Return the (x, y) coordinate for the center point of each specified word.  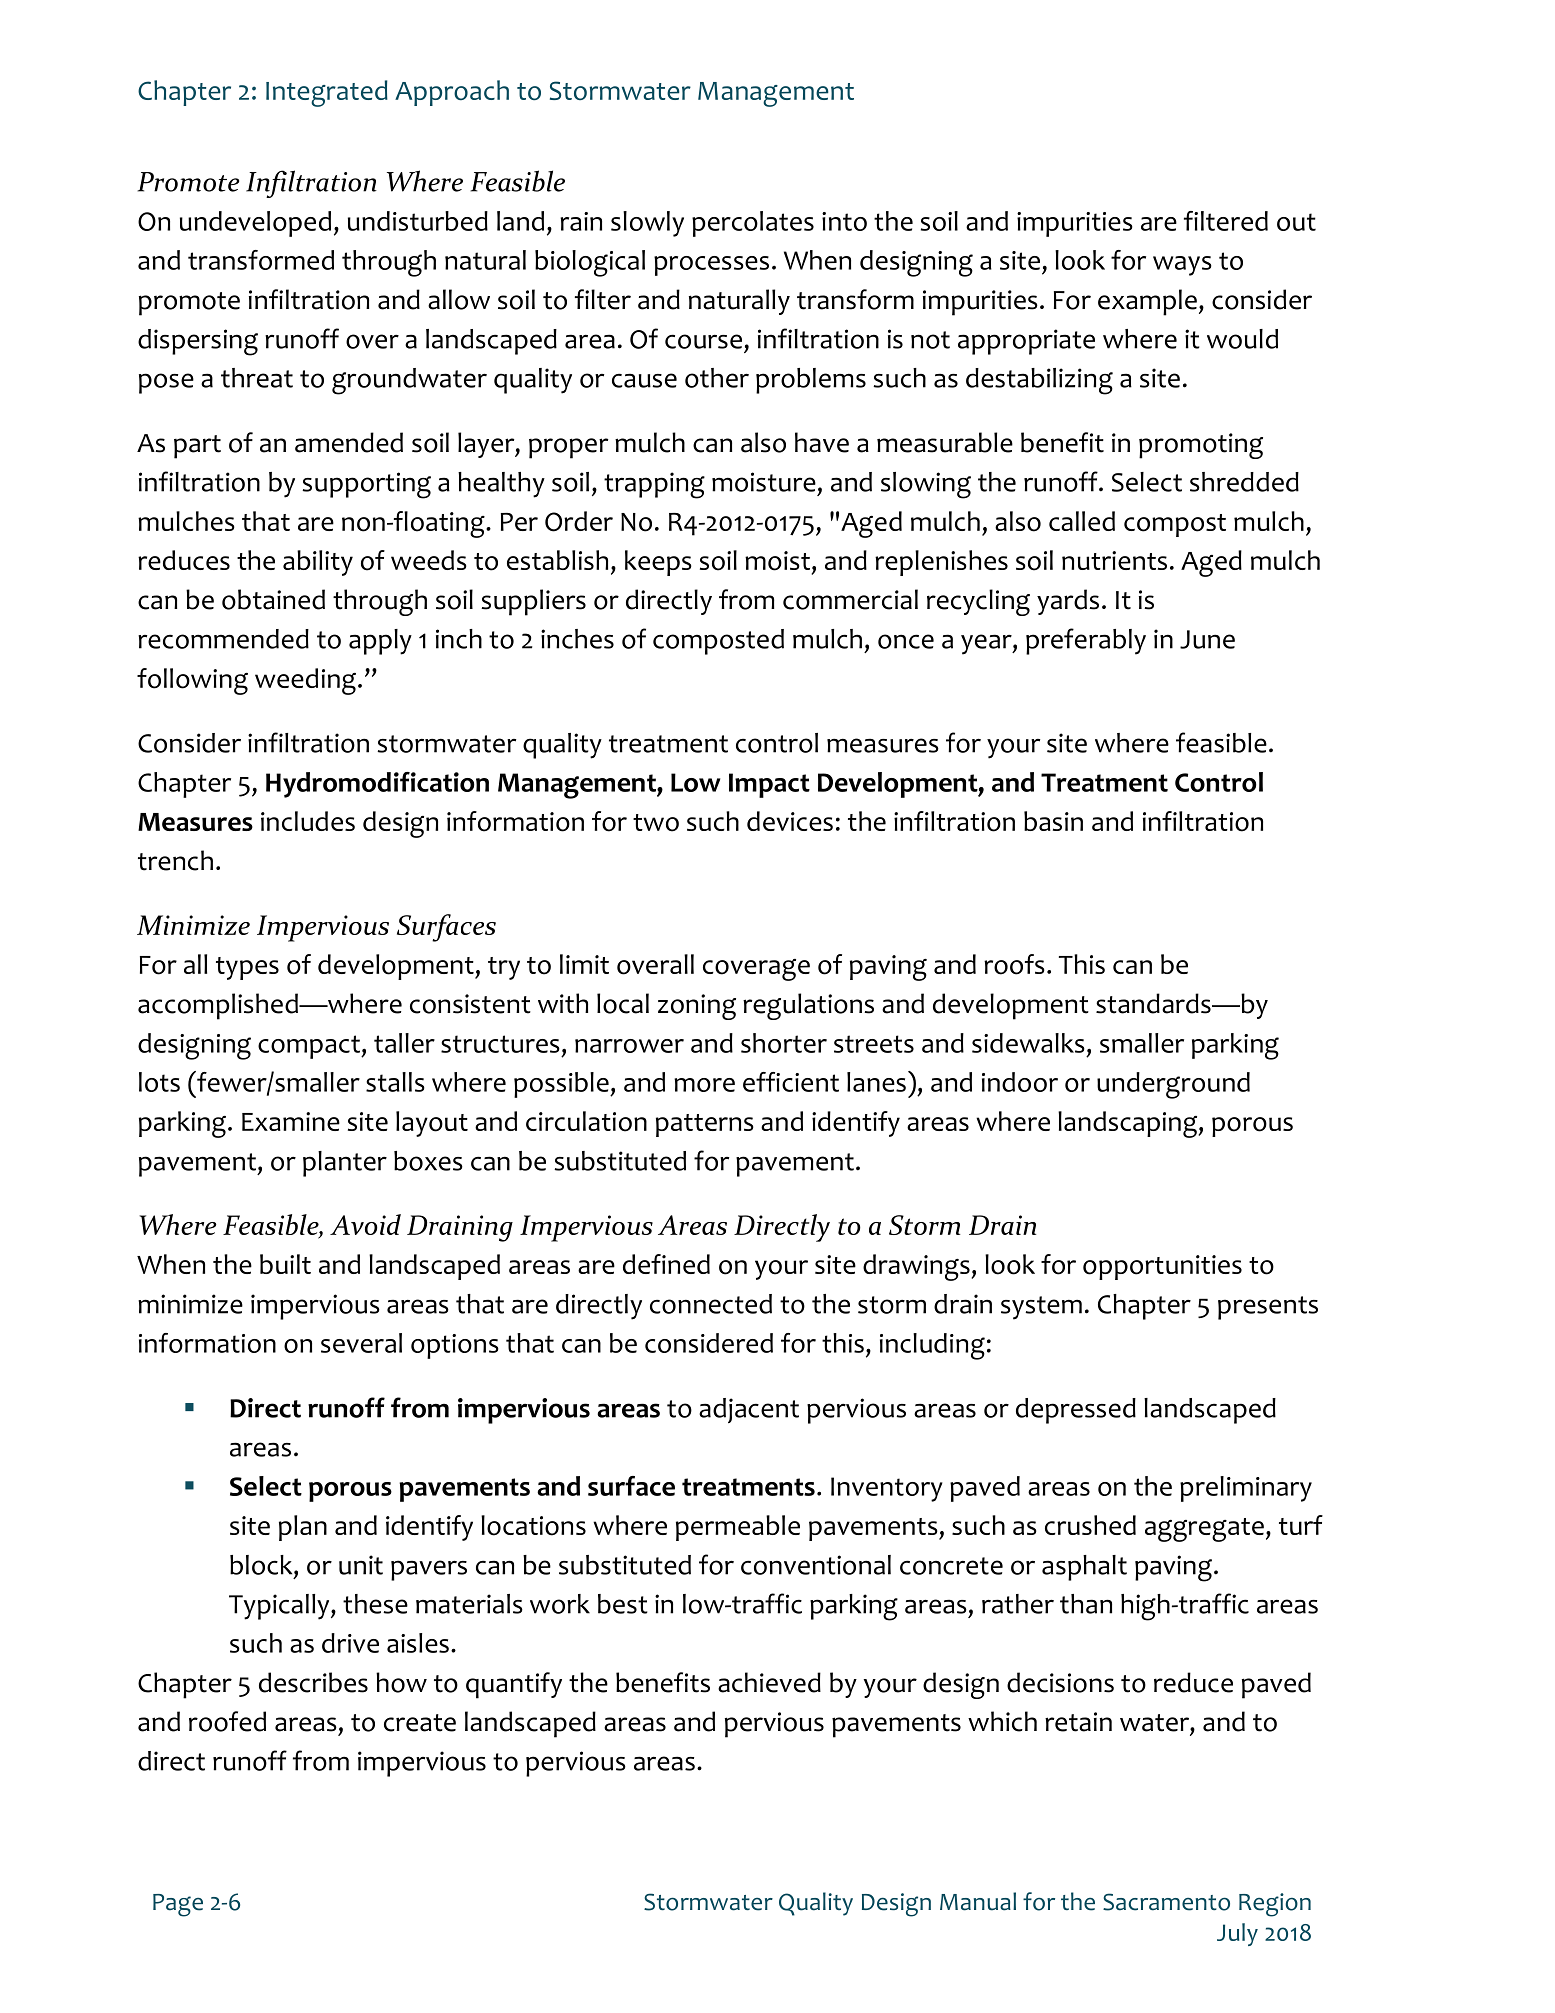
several (361, 1343)
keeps (658, 563)
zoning (697, 1007)
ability (318, 563)
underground (1173, 1085)
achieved (769, 1682)
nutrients (1114, 560)
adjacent (749, 1410)
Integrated (327, 93)
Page (178, 1905)
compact (310, 1047)
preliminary (1246, 1489)
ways (1182, 266)
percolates (753, 224)
